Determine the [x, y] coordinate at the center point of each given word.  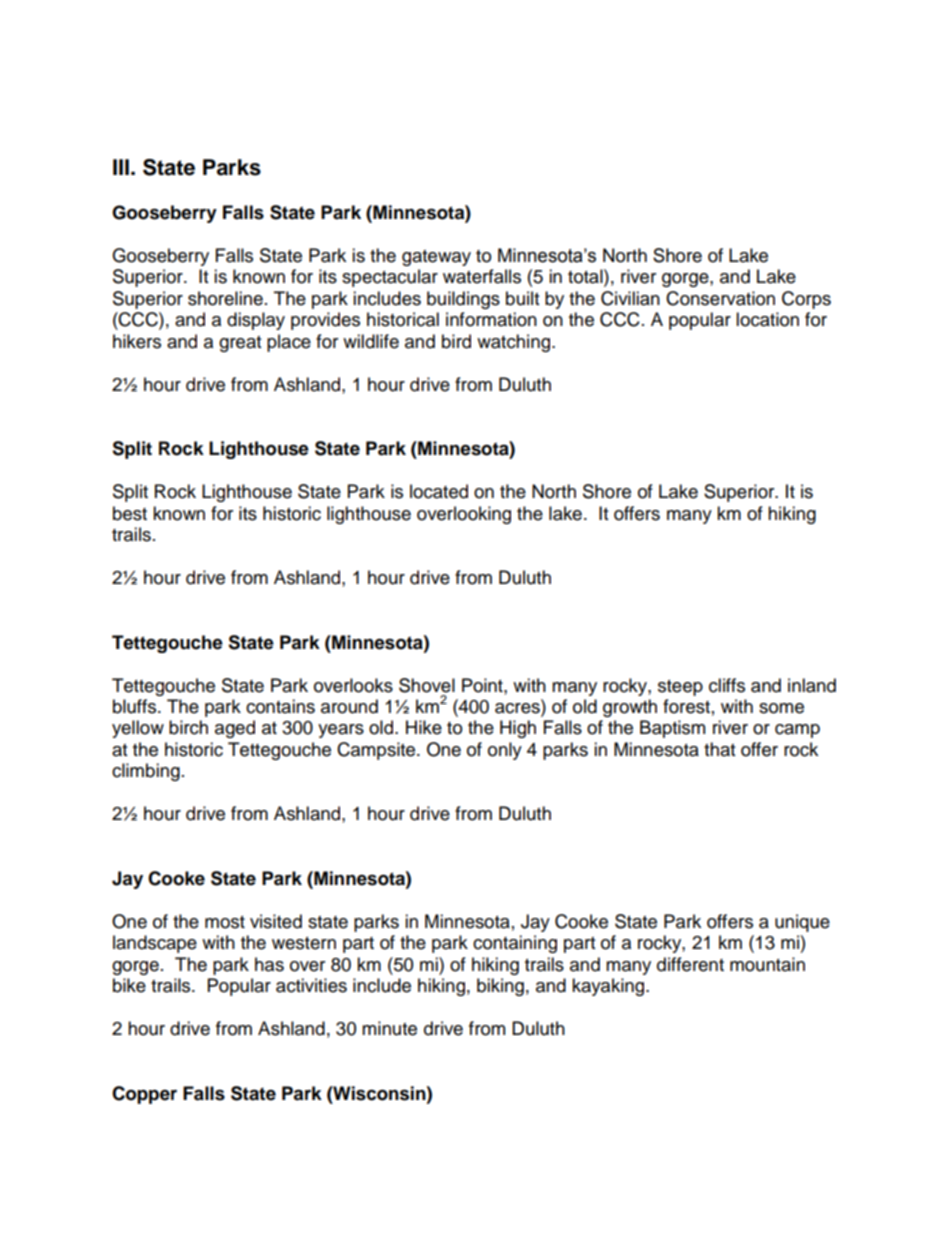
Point [483, 685]
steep [680, 688]
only [505, 751]
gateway [436, 258]
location [767, 319]
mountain [767, 964]
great [240, 344]
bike [129, 985]
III [121, 167]
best [130, 513]
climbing [146, 772]
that [719, 749]
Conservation [720, 298]
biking [500, 987]
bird [456, 341]
